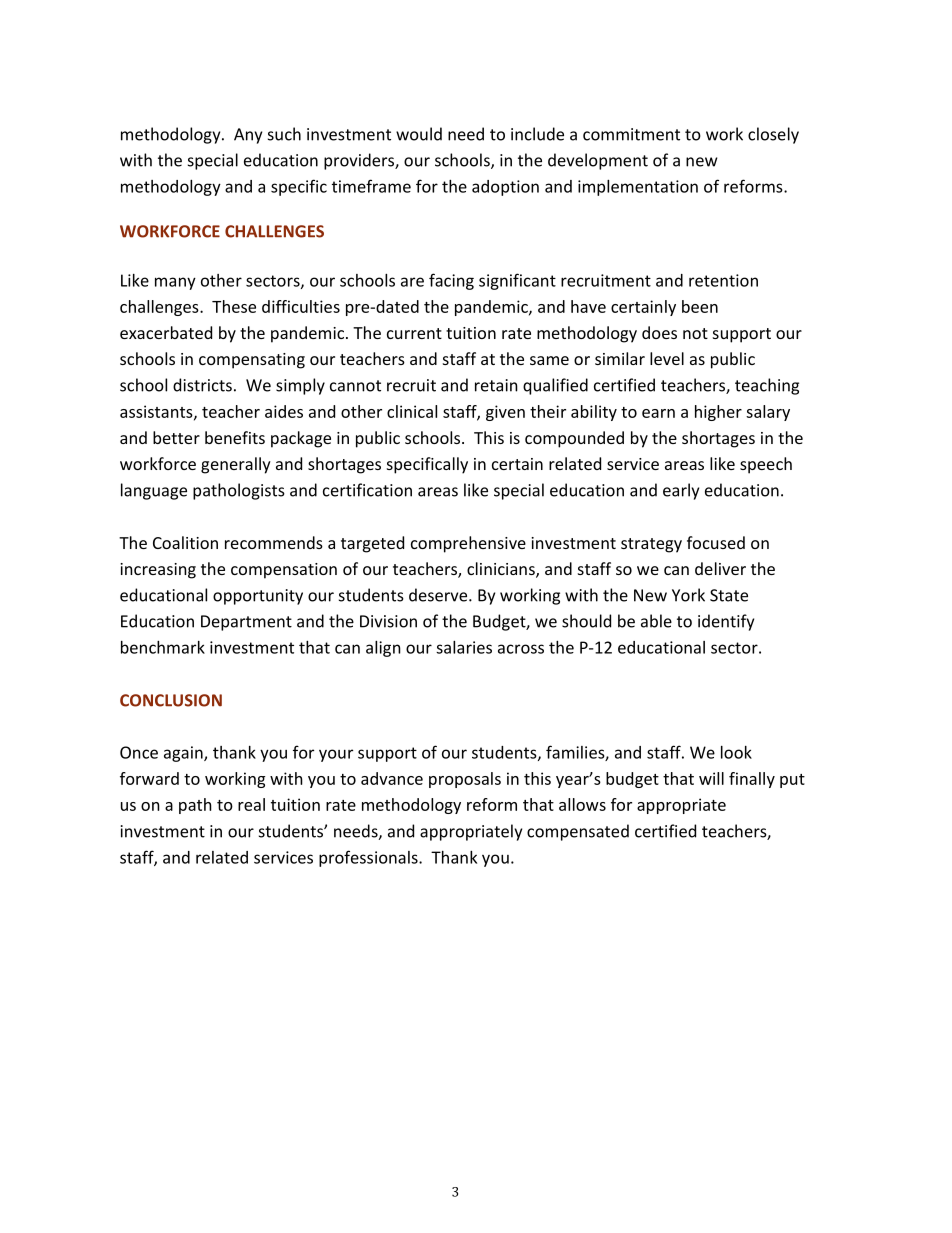 Image resolution: width=952 pixels, height=1233 pixels. I want to click on such, so click(284, 134).
